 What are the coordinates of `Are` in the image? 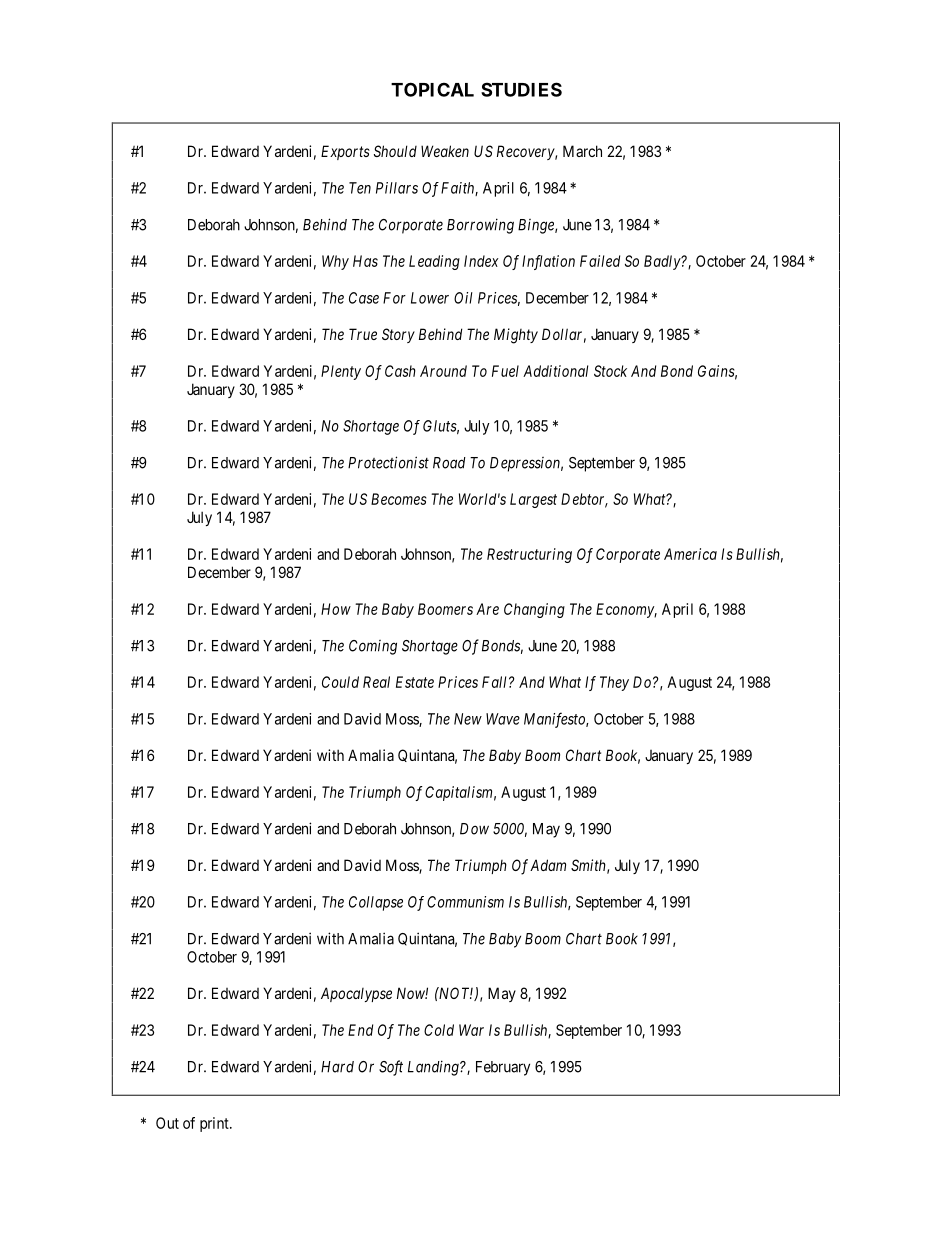 It's located at (487, 609).
